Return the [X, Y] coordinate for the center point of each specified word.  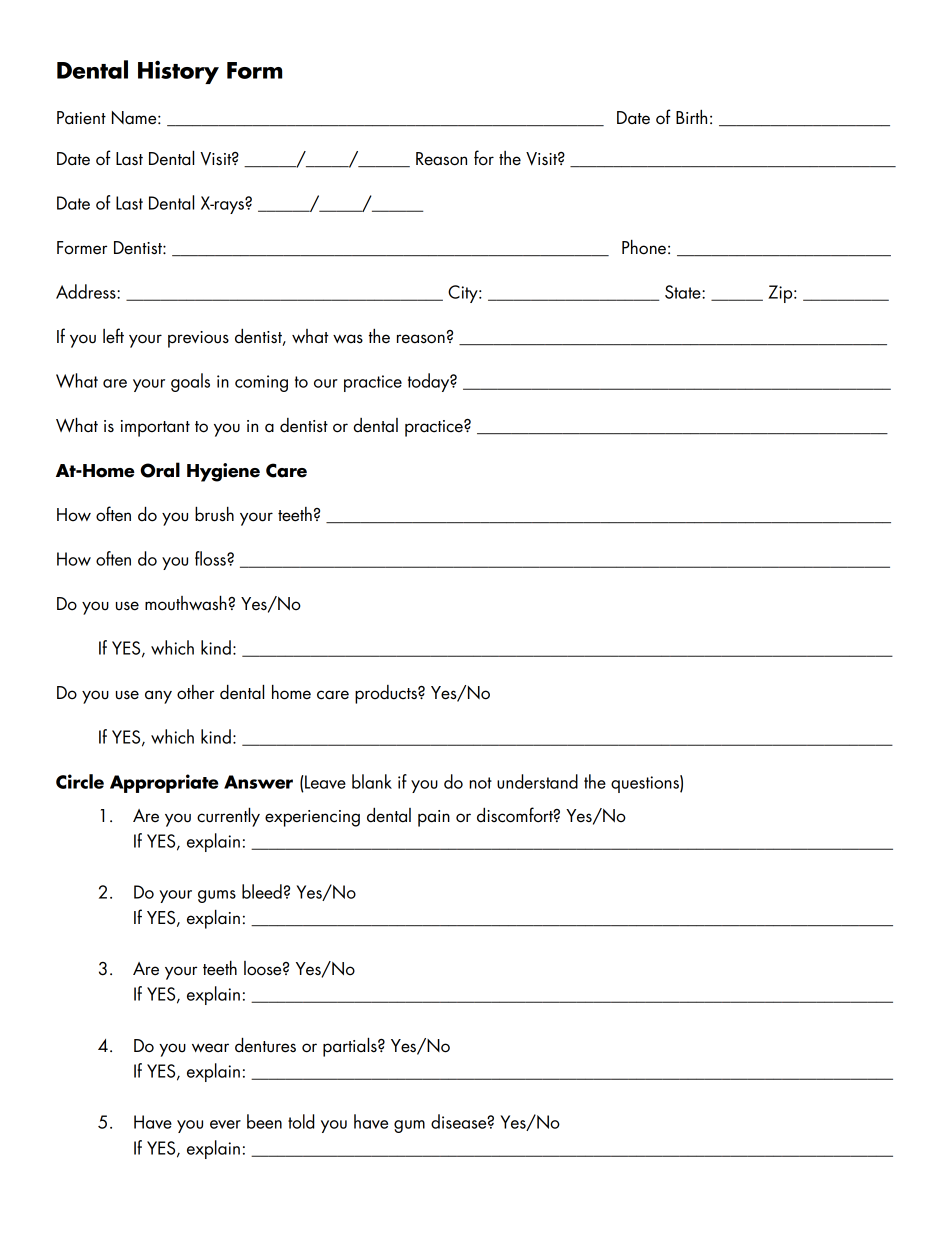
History [178, 72]
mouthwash [187, 603]
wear [210, 1048]
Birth [691, 117]
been [264, 1121]
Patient [81, 118]
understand [537, 781]
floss [211, 558]
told [301, 1121]
